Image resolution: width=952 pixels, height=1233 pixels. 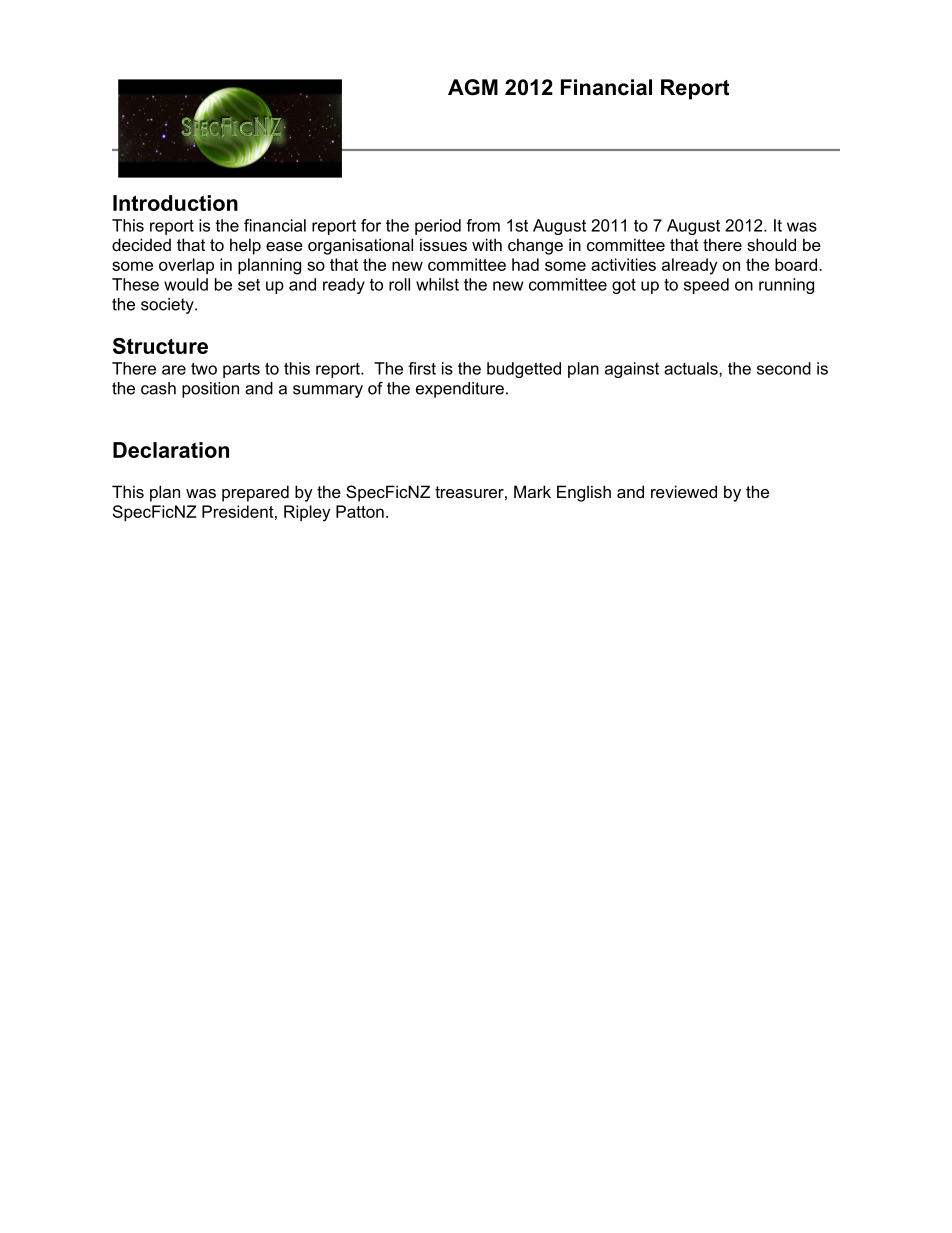 What do you see at coordinates (438, 227) in the screenshot?
I see `period` at bounding box center [438, 227].
